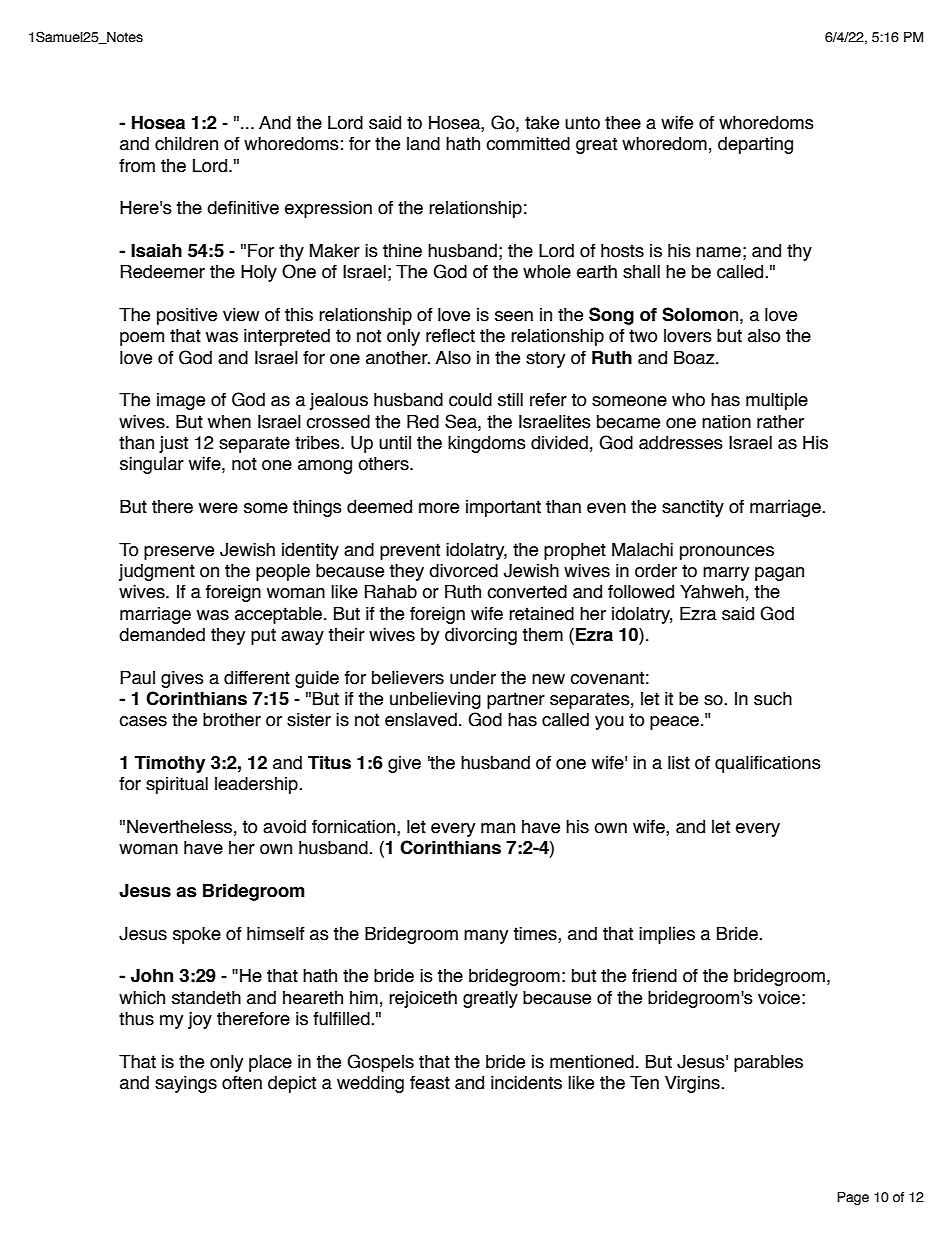 This screenshot has width=952, height=1233. I want to click on sanctity, so click(693, 508).
